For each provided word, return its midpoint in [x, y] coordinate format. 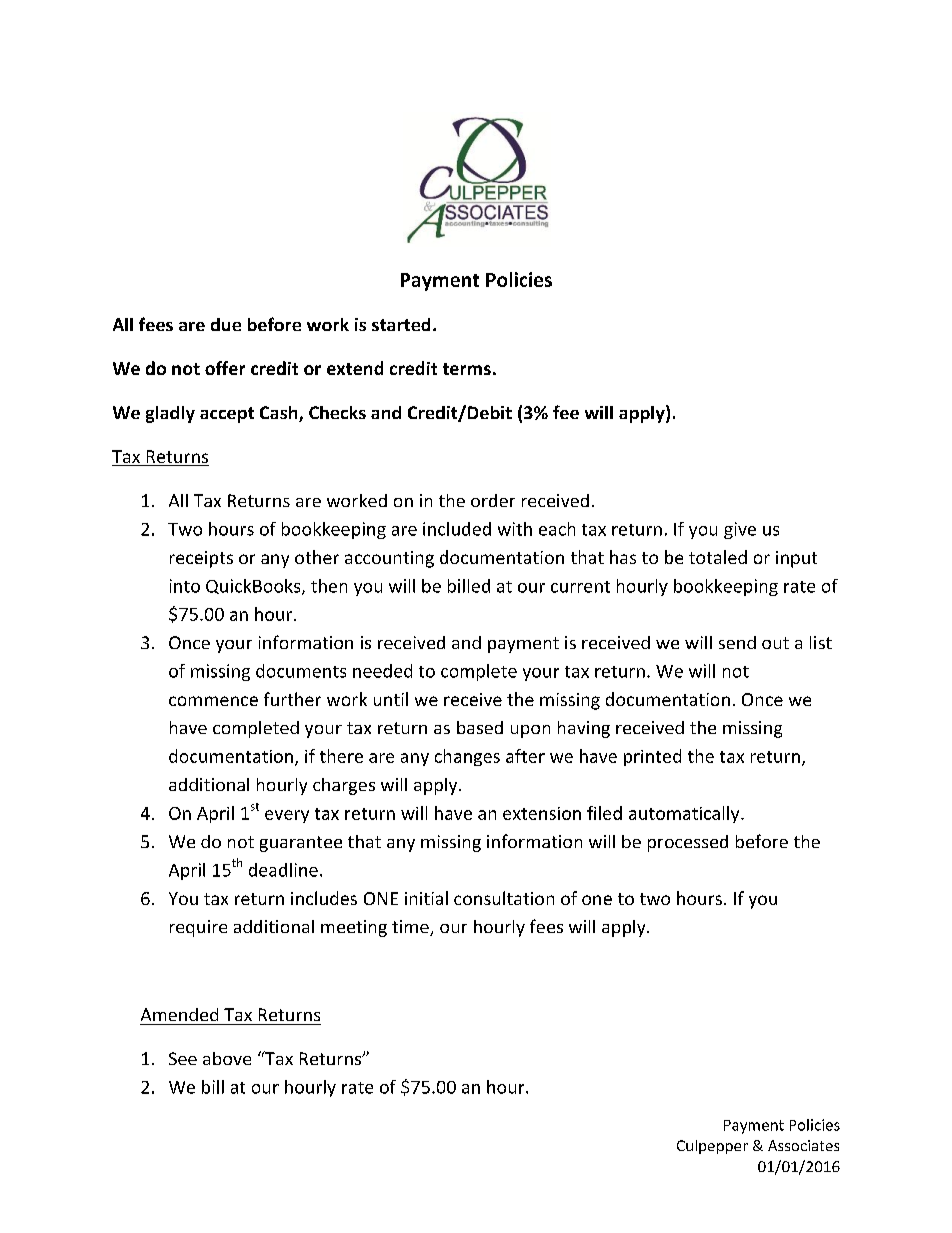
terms [467, 369]
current [580, 587]
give [740, 530]
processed [688, 843]
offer [225, 368]
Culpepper [712, 1147]
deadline [283, 870]
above [227, 1058]
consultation [504, 898]
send [737, 642]
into [185, 586]
